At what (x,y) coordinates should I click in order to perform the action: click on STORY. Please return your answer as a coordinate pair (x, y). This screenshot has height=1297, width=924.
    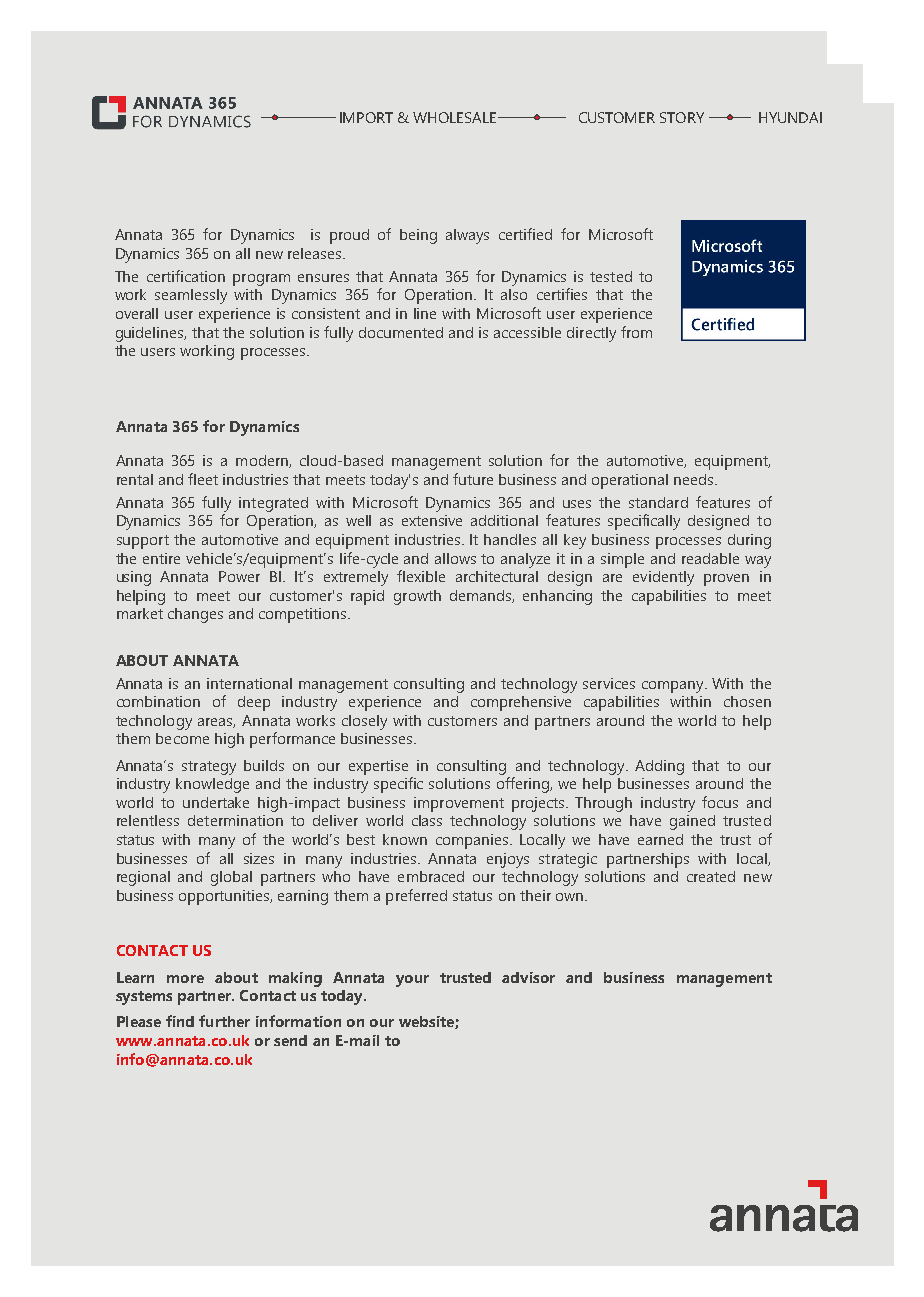
    Looking at the image, I should click on (682, 117).
